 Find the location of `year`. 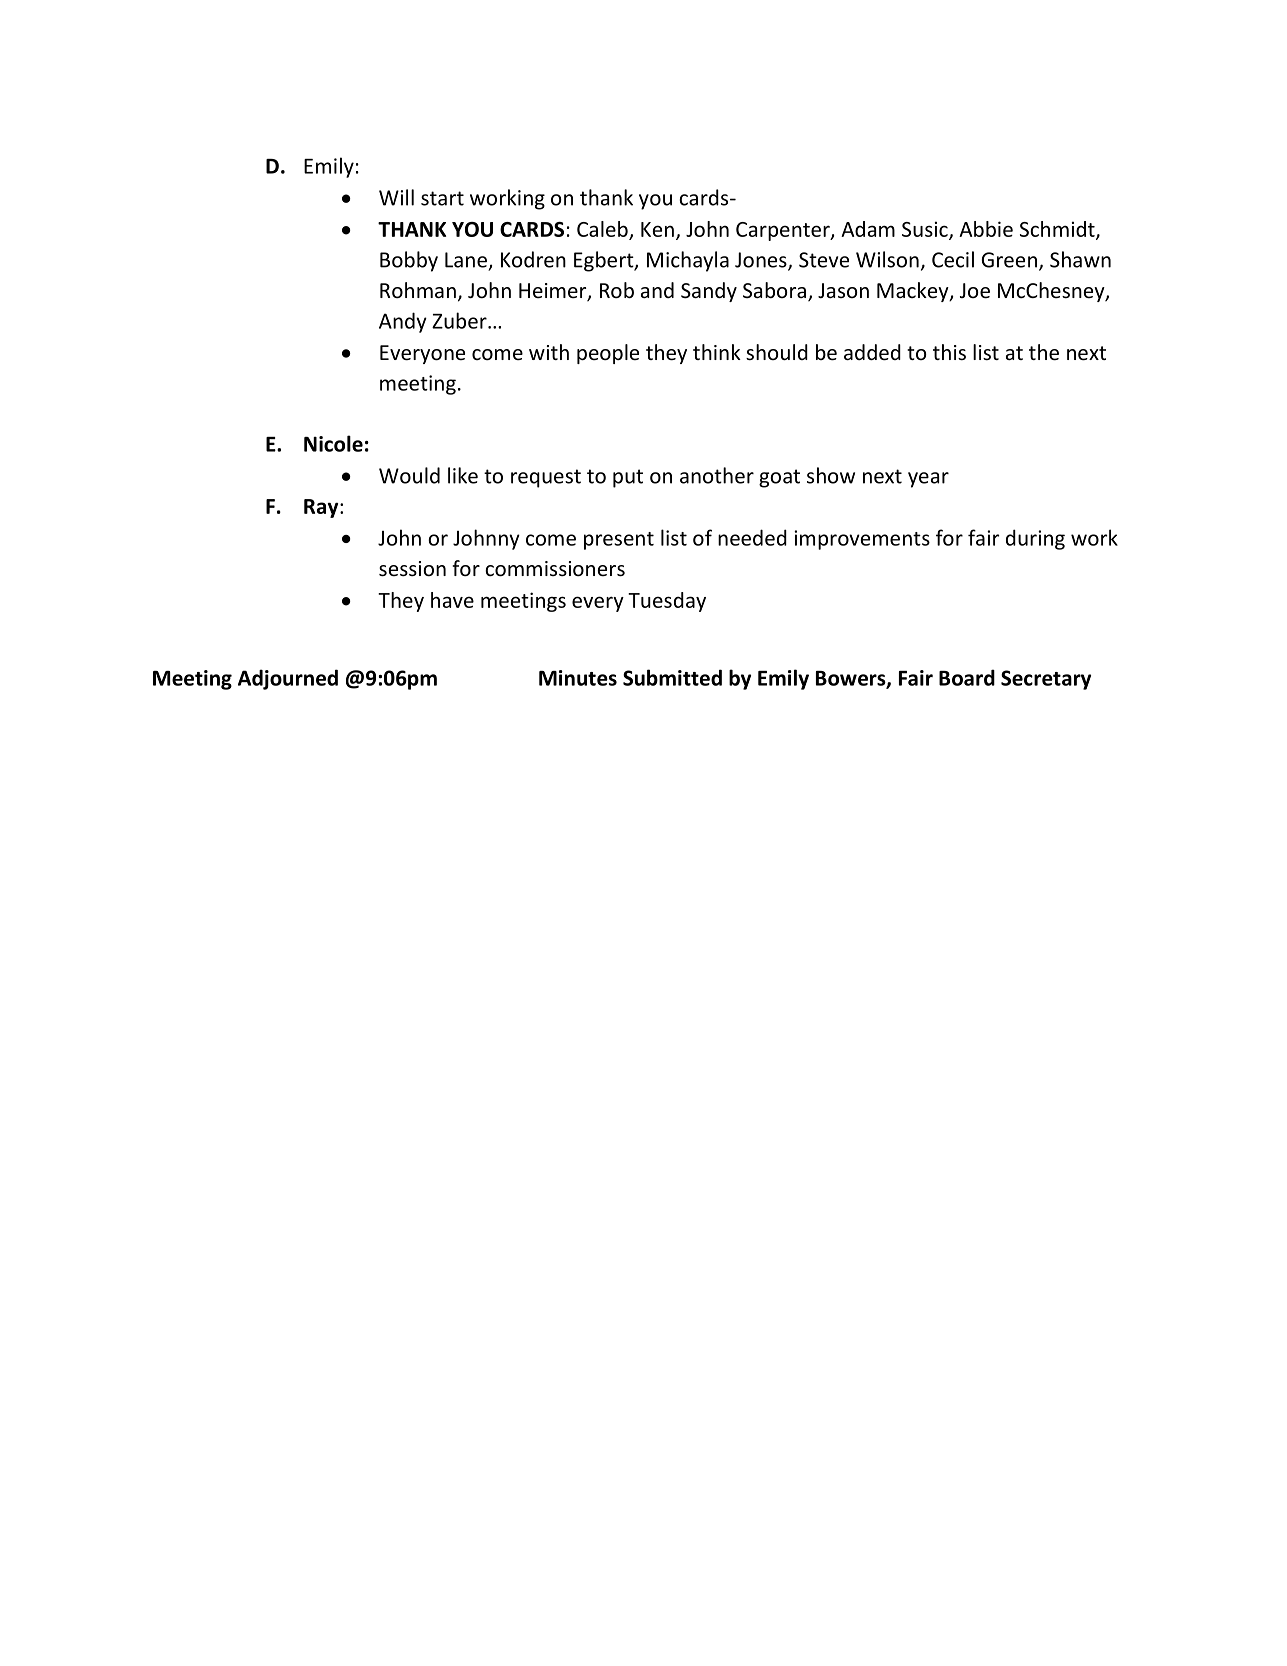

year is located at coordinates (928, 480).
